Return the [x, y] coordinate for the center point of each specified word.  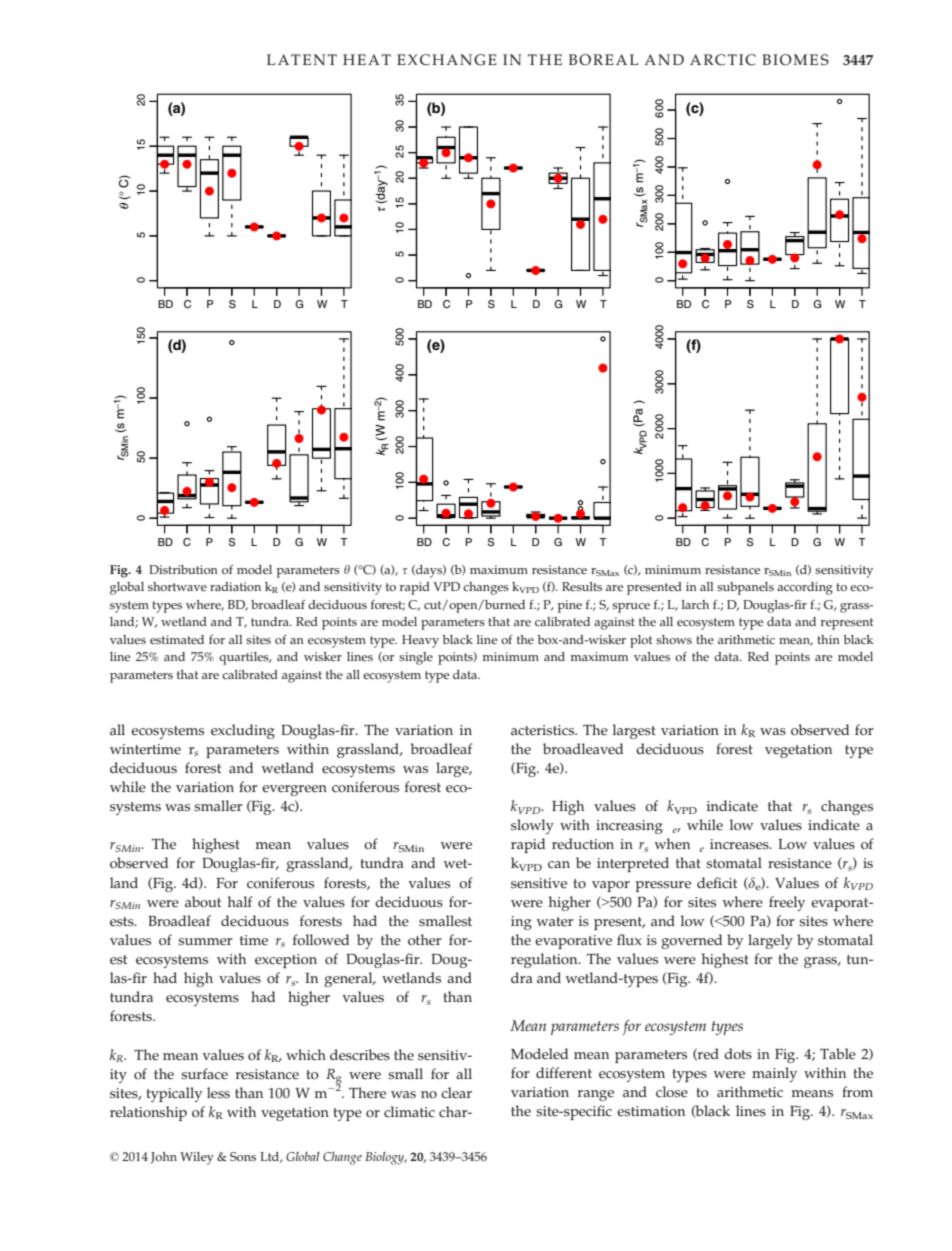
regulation [545, 960]
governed [691, 941]
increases [740, 844]
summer [205, 942]
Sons [243, 1157]
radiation [235, 586]
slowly [532, 826]
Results [582, 587]
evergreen [294, 790]
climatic [409, 1112]
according [805, 588]
